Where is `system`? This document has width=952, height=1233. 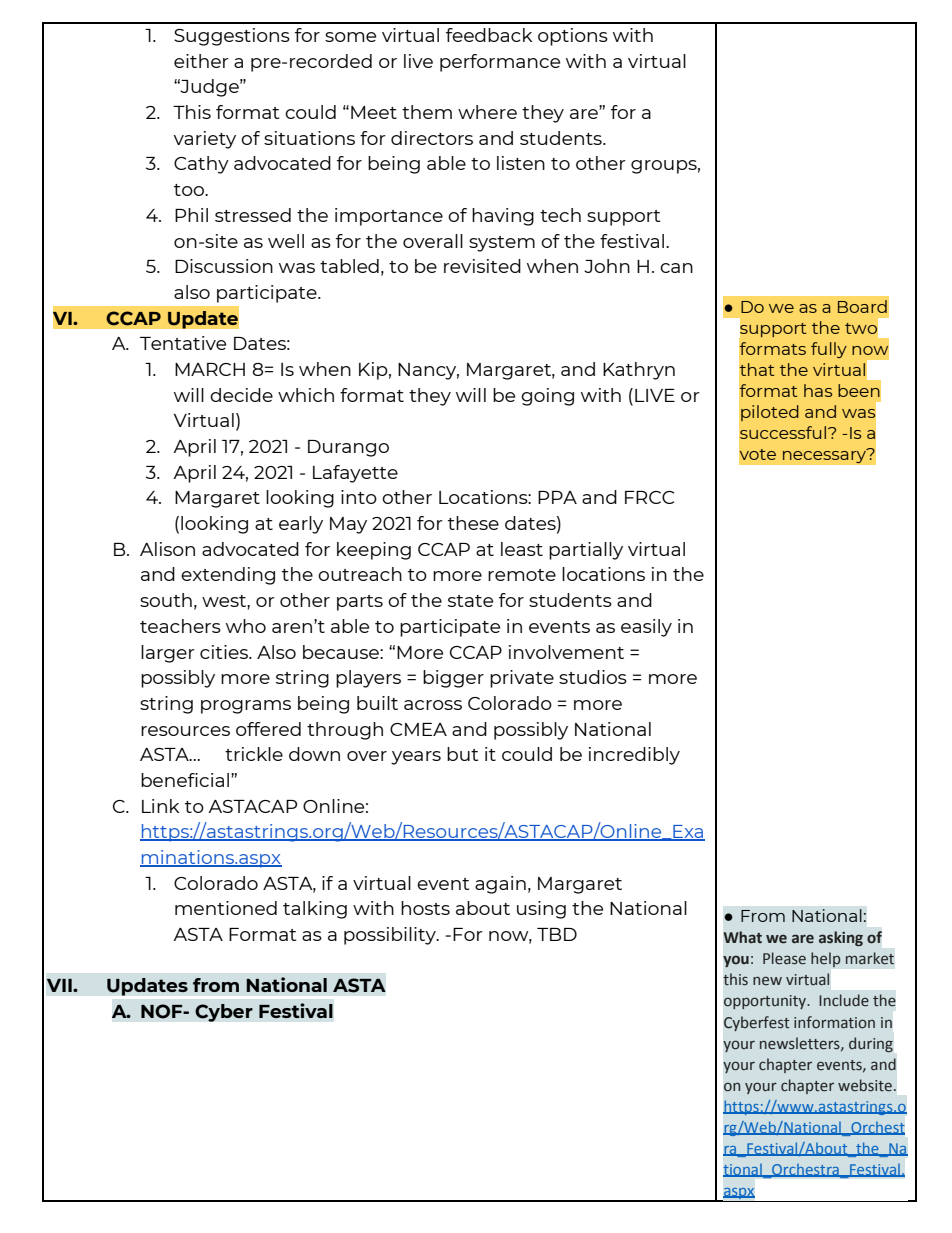 system is located at coordinates (502, 244).
